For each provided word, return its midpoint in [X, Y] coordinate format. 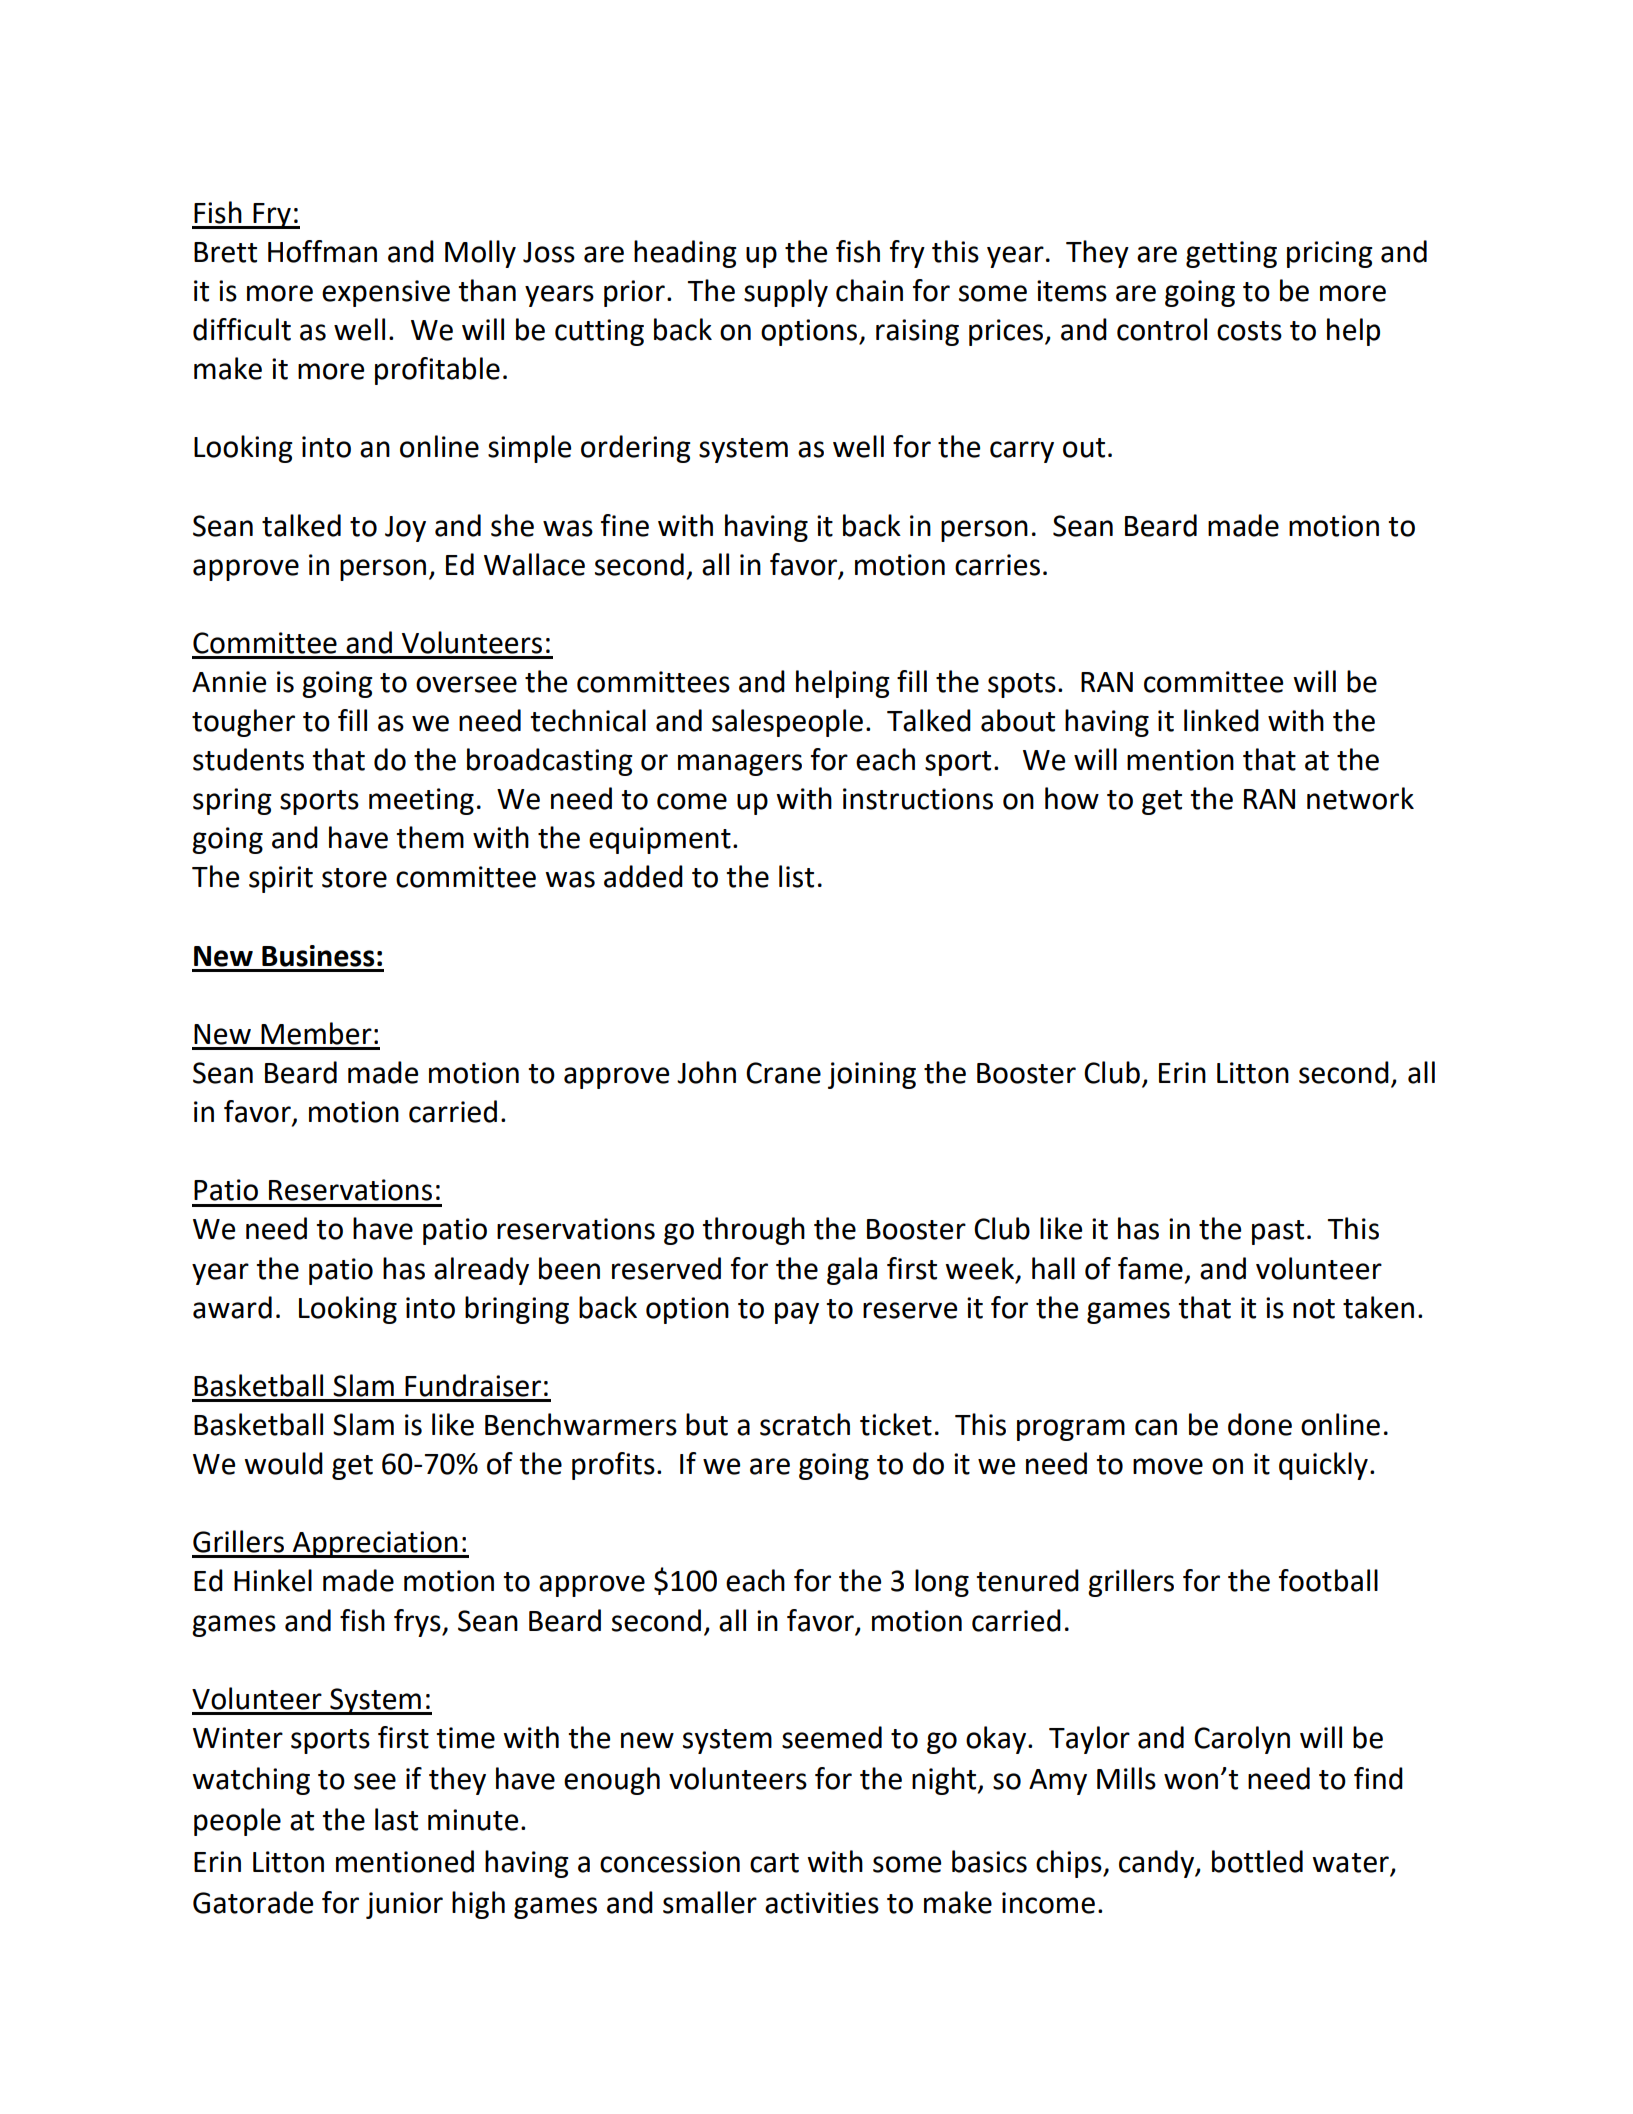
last [396, 1819]
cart [774, 1863]
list [796, 876]
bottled [1257, 1861]
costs [1249, 331]
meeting [421, 801]
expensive [386, 293]
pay [797, 1313]
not [1314, 1309]
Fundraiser [473, 1385]
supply [786, 293]
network [1360, 798]
